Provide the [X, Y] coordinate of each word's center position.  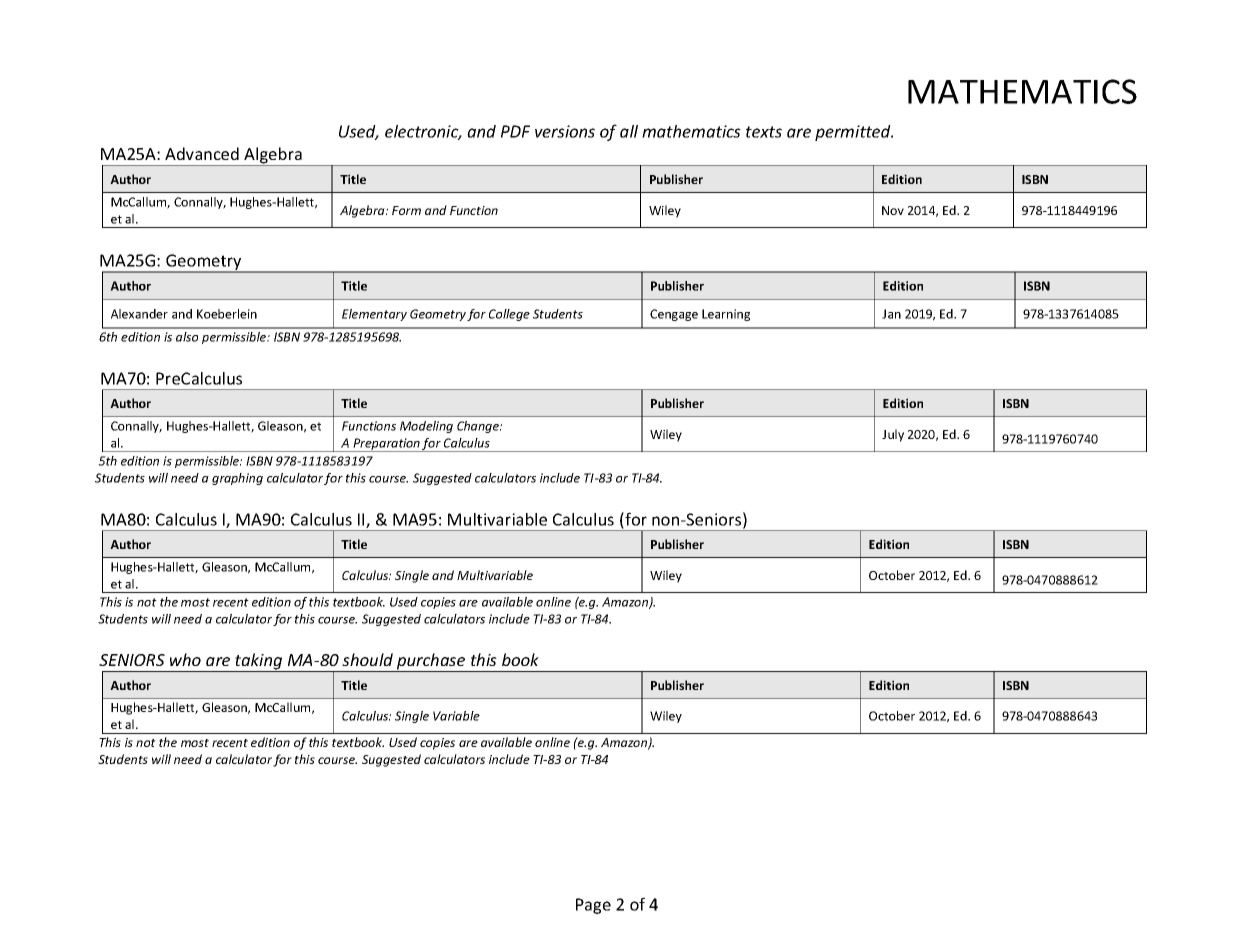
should [367, 659]
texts [764, 132]
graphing [237, 479]
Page [593, 906]
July [893, 435]
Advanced [202, 153]
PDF [515, 131]
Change [479, 427]
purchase [431, 662]
